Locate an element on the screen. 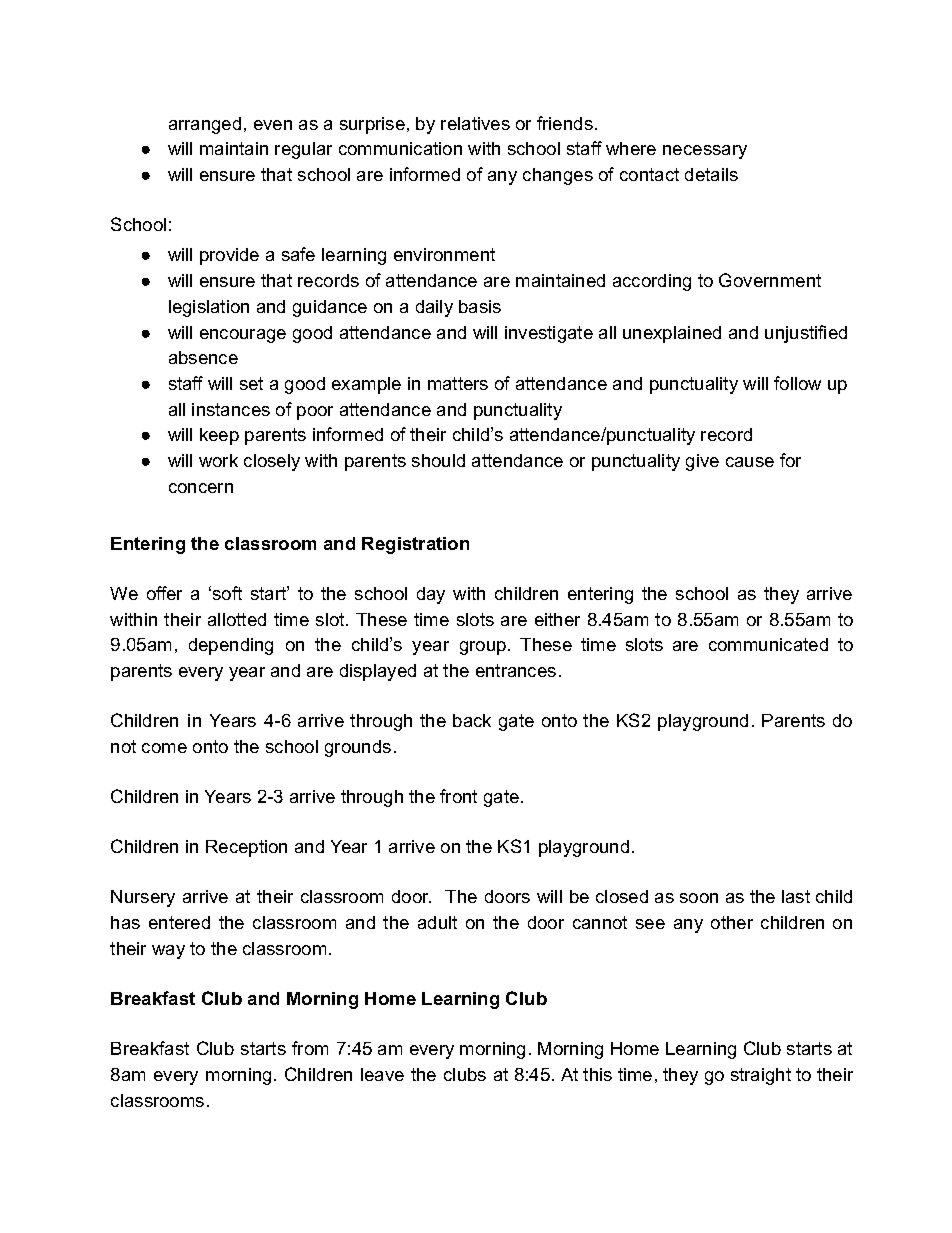 This screenshot has height=1233, width=952. communicated is located at coordinates (768, 644).
